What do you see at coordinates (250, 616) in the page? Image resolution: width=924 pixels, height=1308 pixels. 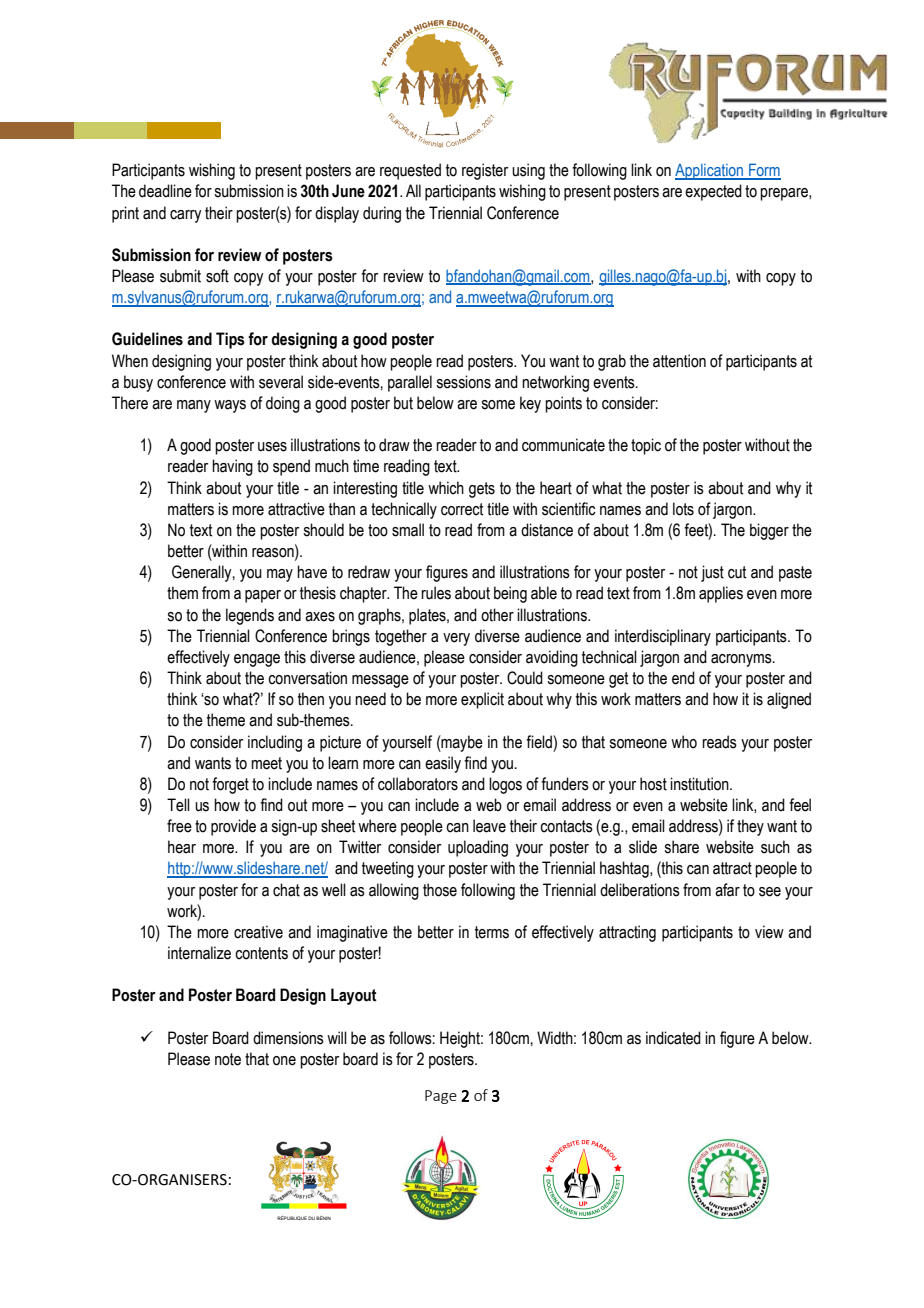 I see `legends` at bounding box center [250, 616].
